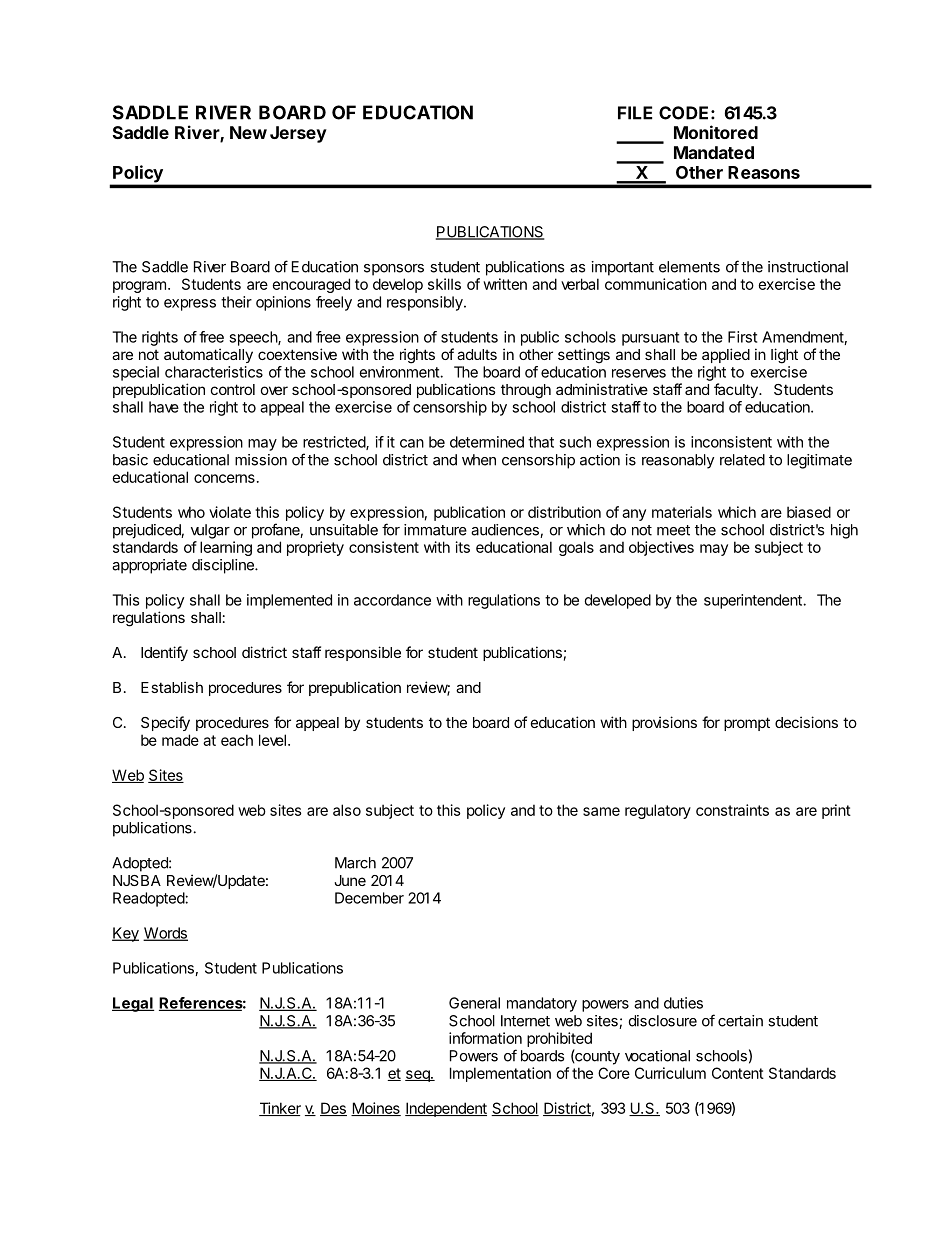  Describe the element at coordinates (754, 601) in the screenshot. I see `superintendent` at that location.
